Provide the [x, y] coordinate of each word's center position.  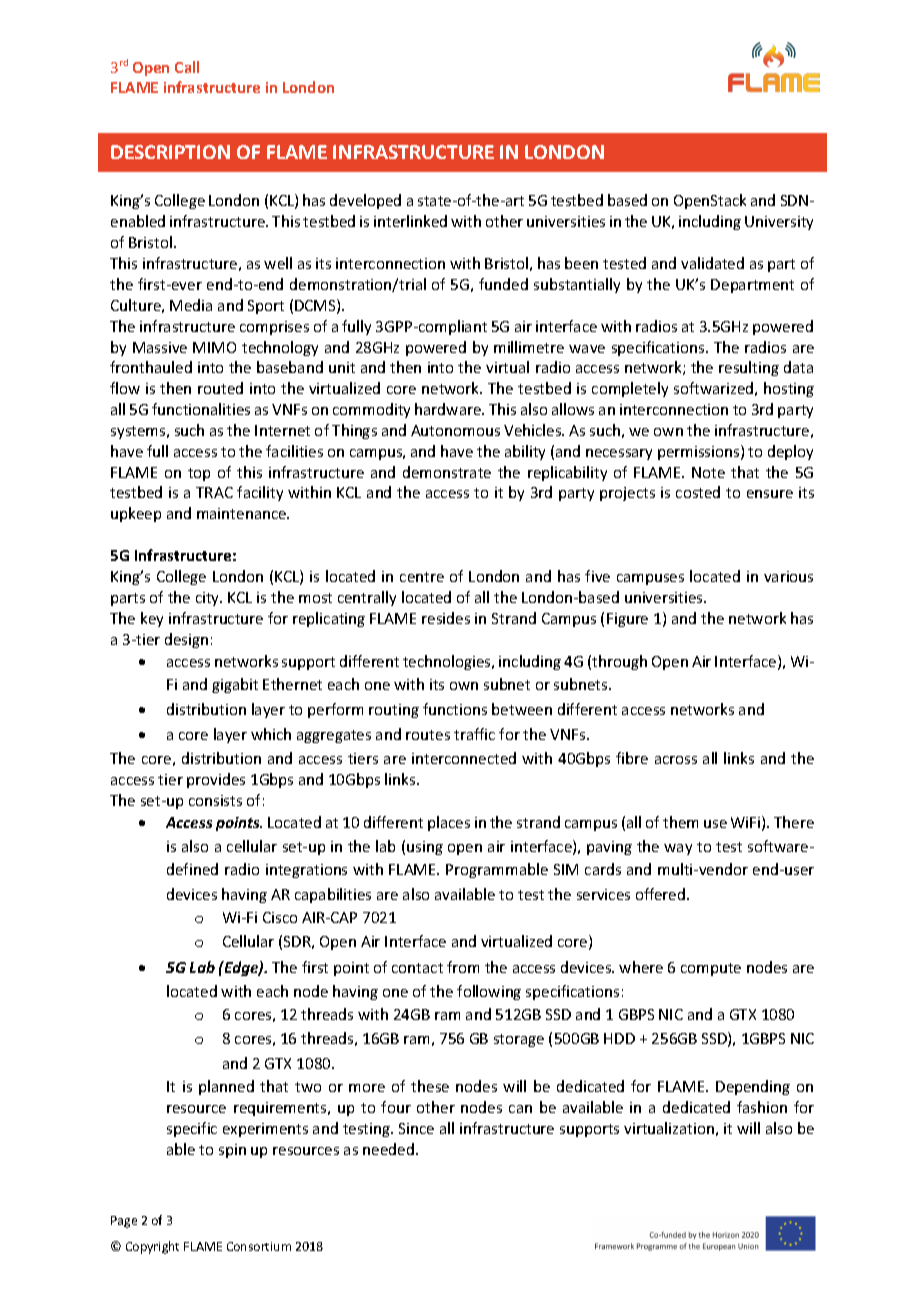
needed [388, 1149]
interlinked [410, 221]
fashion [762, 1107]
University [779, 223]
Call [187, 67]
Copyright [152, 1247]
